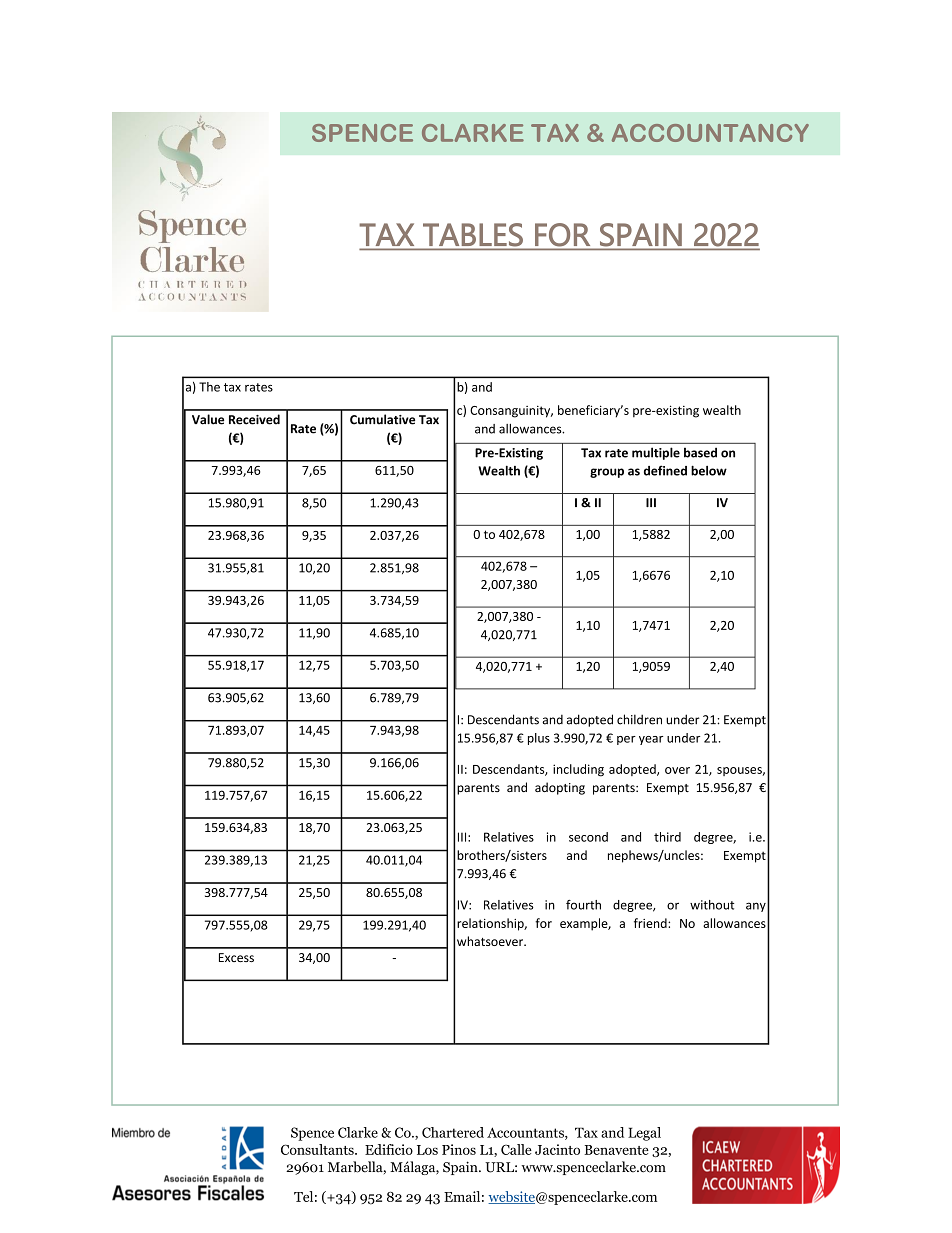  I want to click on Chartered, so click(453, 1132).
